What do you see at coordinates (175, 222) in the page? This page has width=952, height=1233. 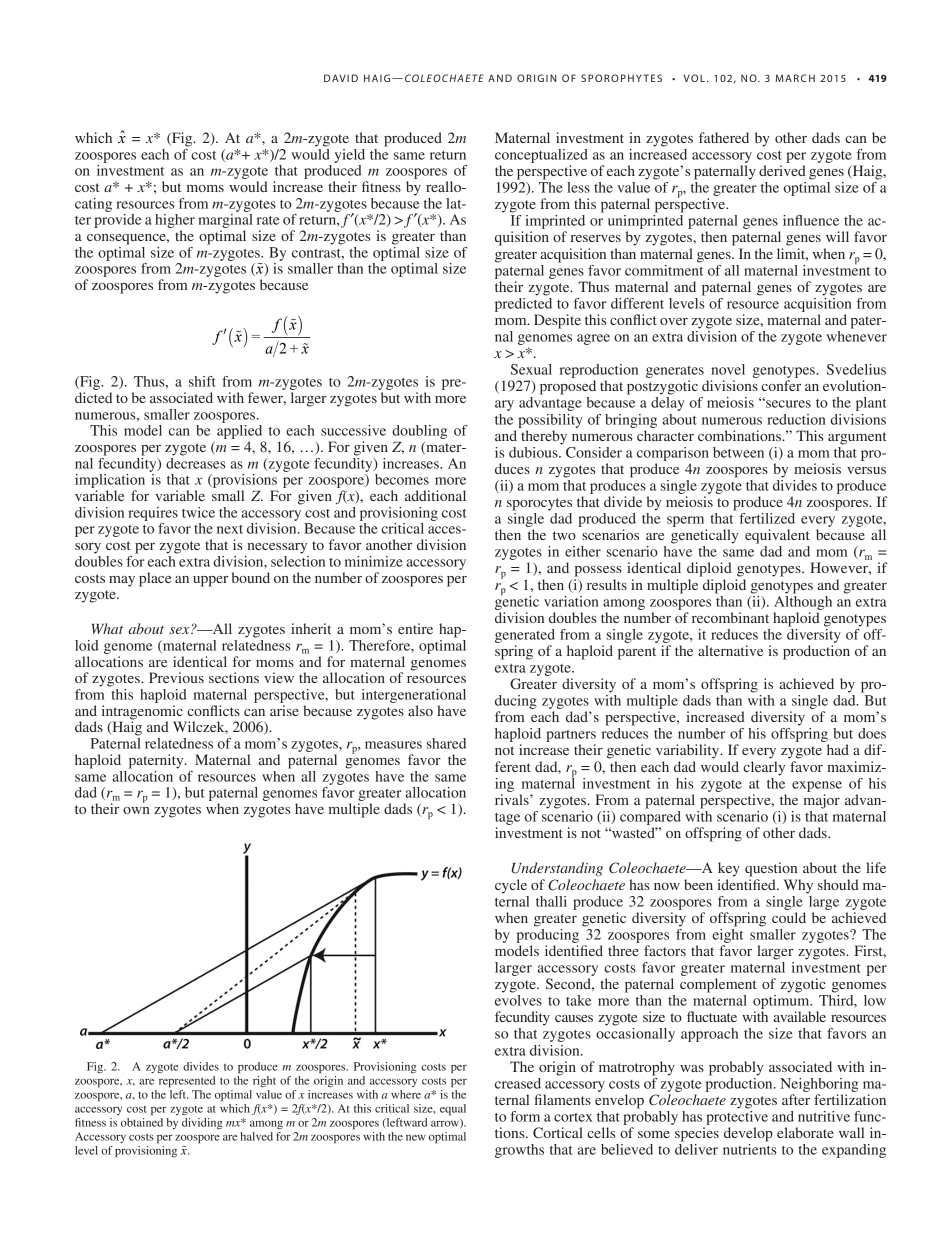 I see `higher` at bounding box center [175, 222].
